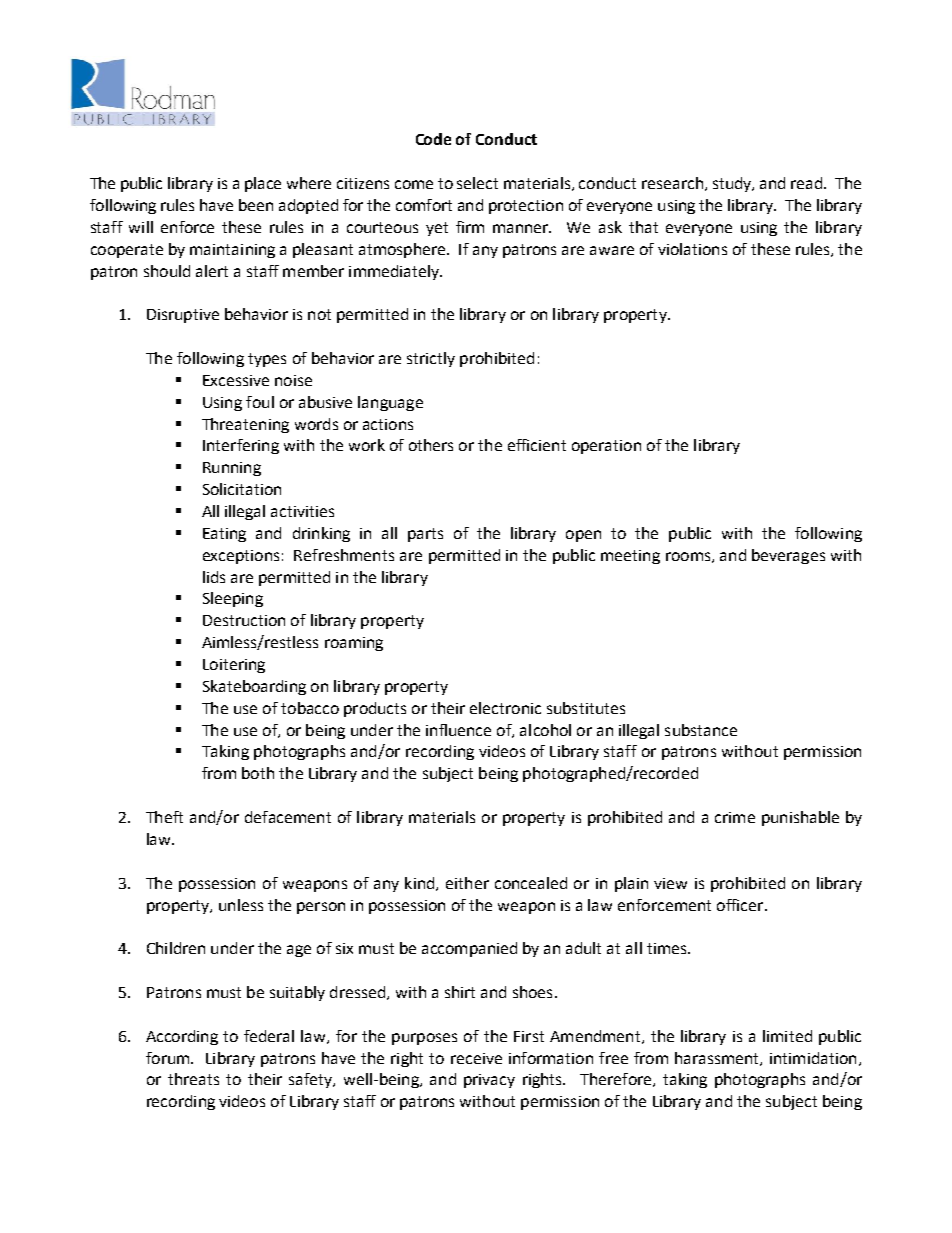 The width and height of the screenshot is (952, 1233). I want to click on select, so click(477, 183).
